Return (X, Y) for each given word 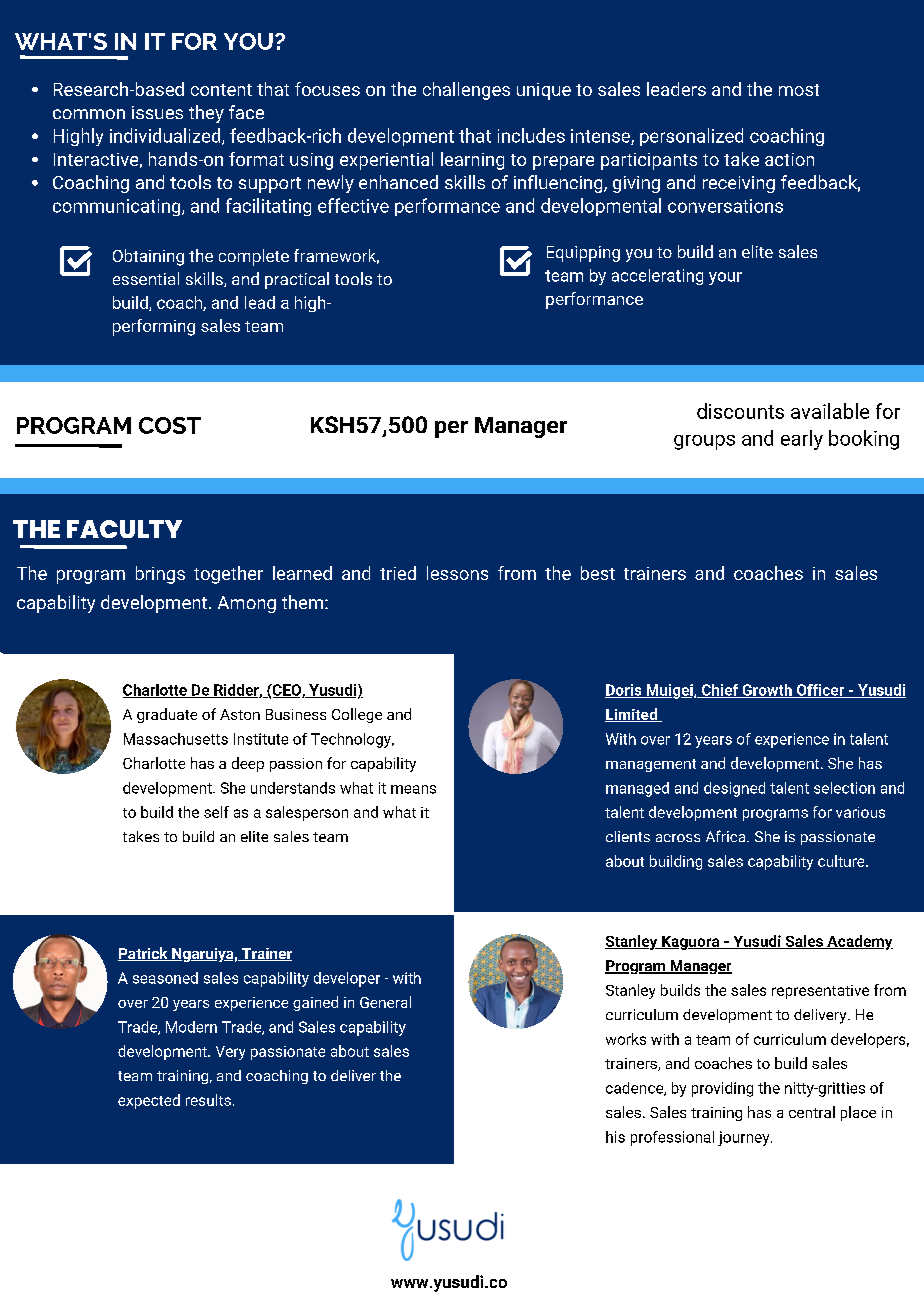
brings (160, 575)
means (413, 789)
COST (170, 425)
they (206, 114)
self (216, 812)
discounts (740, 411)
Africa (727, 836)
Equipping (583, 254)
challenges (466, 91)
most (799, 90)
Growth (767, 691)
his (615, 1137)
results (208, 1100)
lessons (457, 573)
